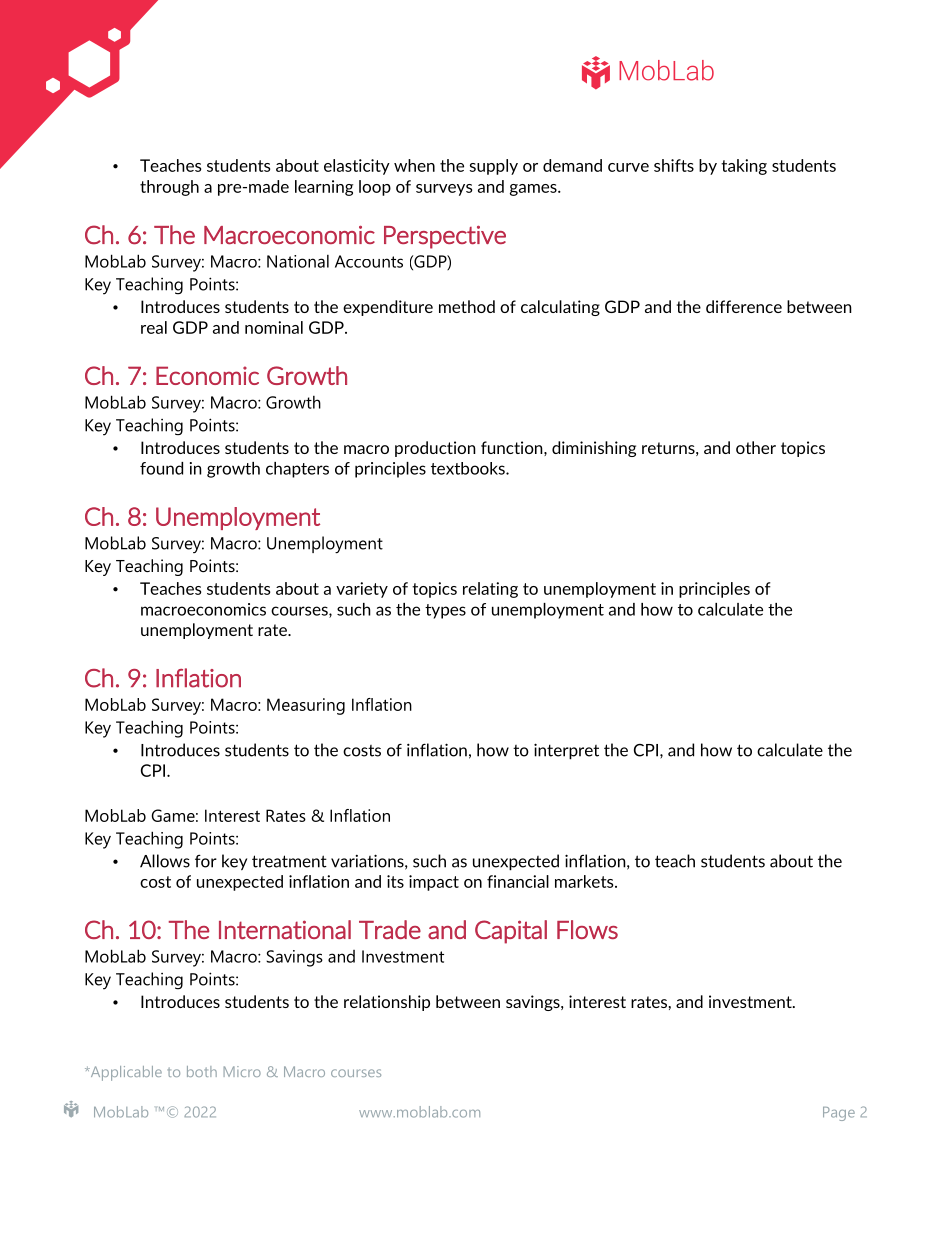  Describe the element at coordinates (839, 1114) in the page. I see `Page` at that location.
